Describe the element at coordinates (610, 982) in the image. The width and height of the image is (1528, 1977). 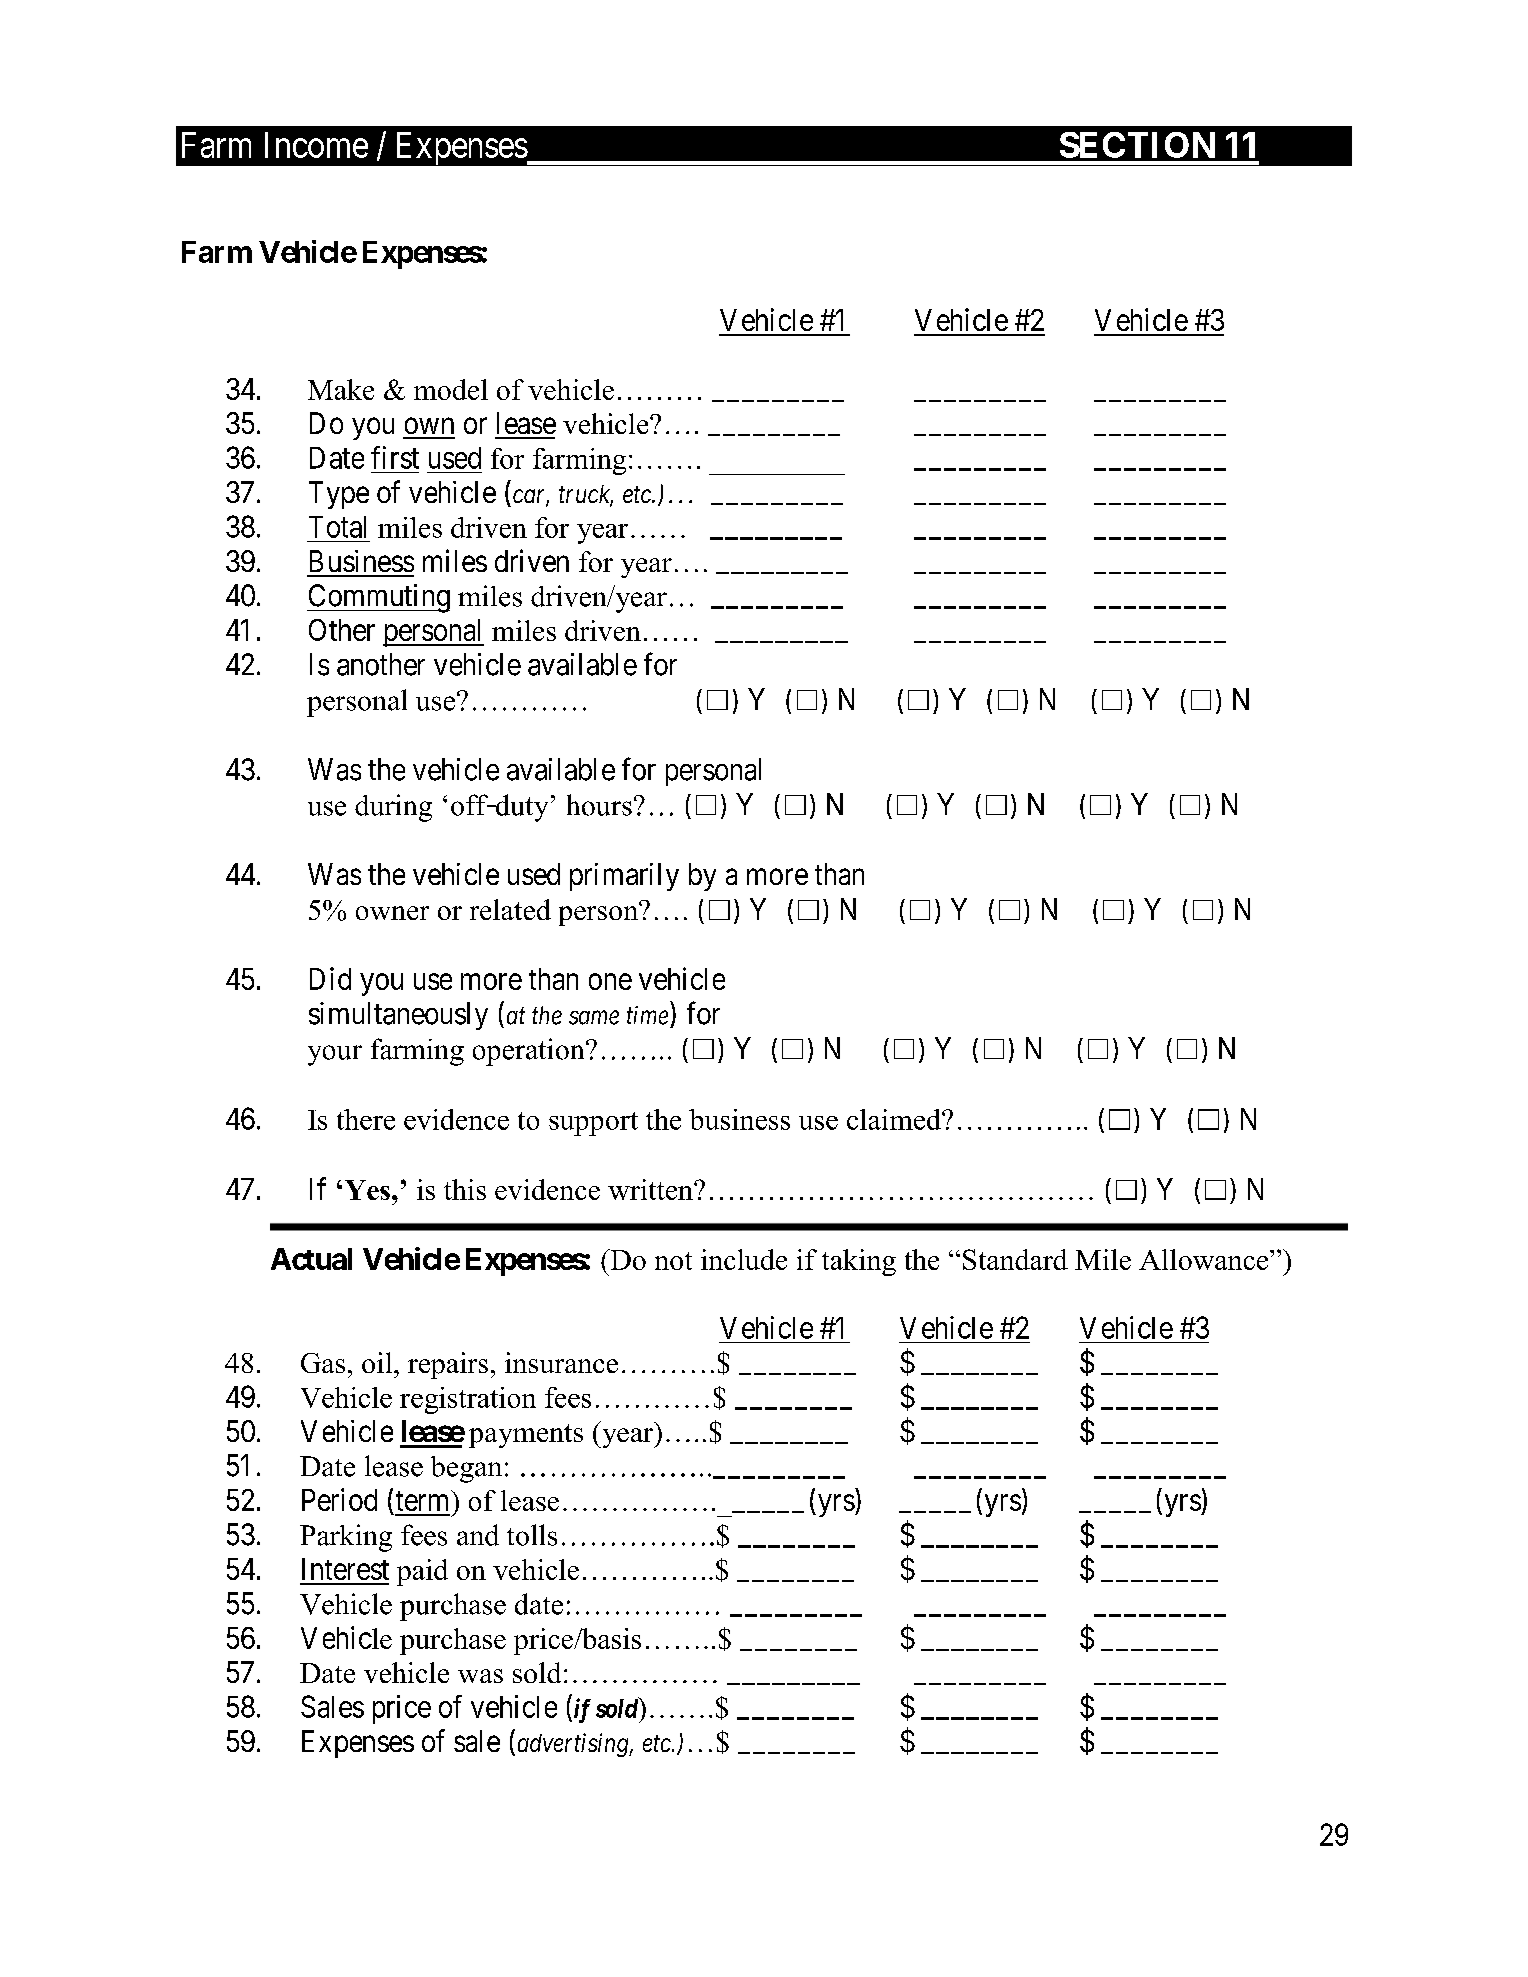
I see `one` at that location.
